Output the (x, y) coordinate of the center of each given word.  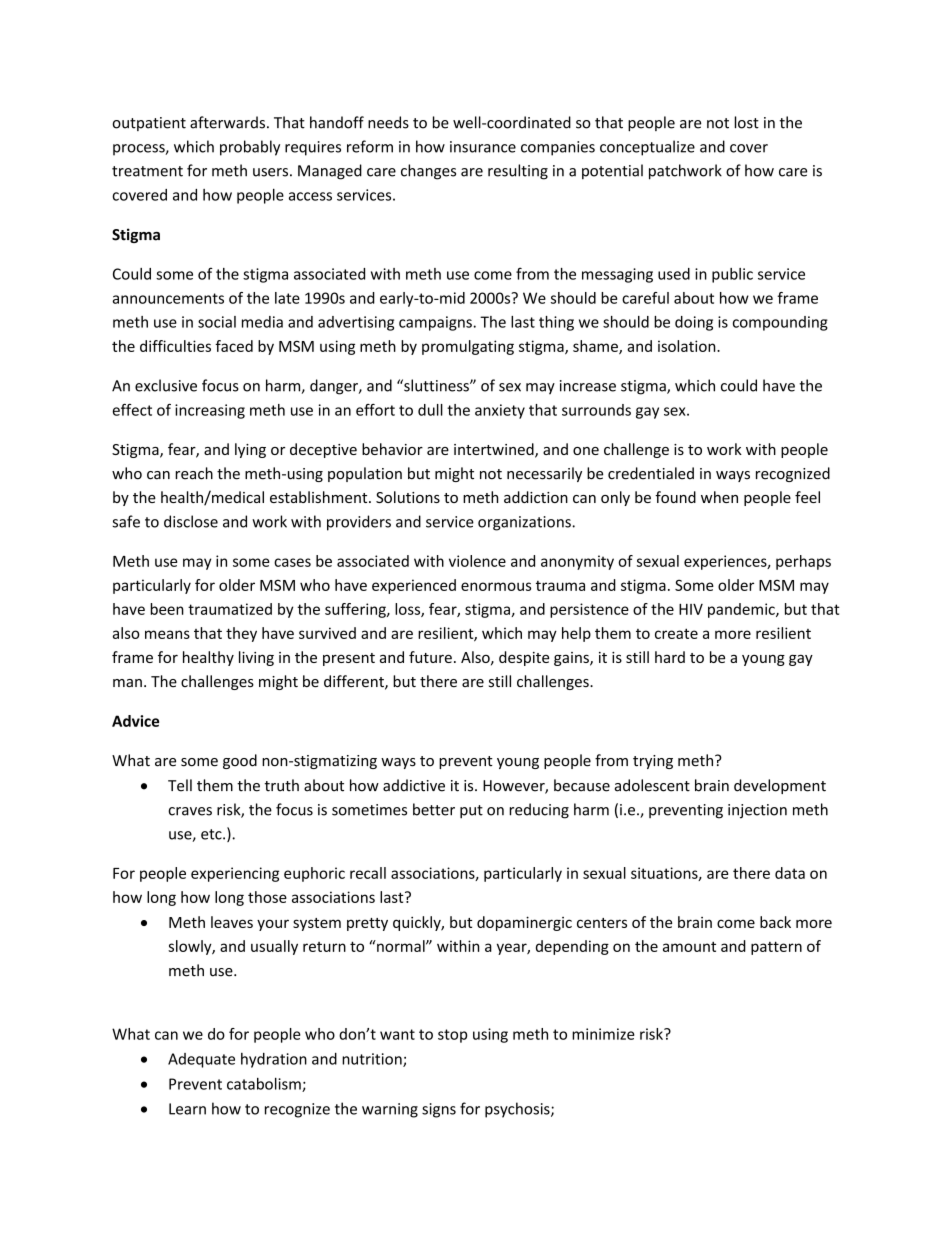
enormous (496, 586)
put (471, 812)
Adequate (201, 1060)
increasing (210, 411)
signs (439, 1110)
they (241, 634)
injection (757, 811)
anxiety (500, 411)
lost (747, 122)
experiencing (235, 874)
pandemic (742, 610)
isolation (688, 346)
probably (250, 148)
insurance (483, 147)
